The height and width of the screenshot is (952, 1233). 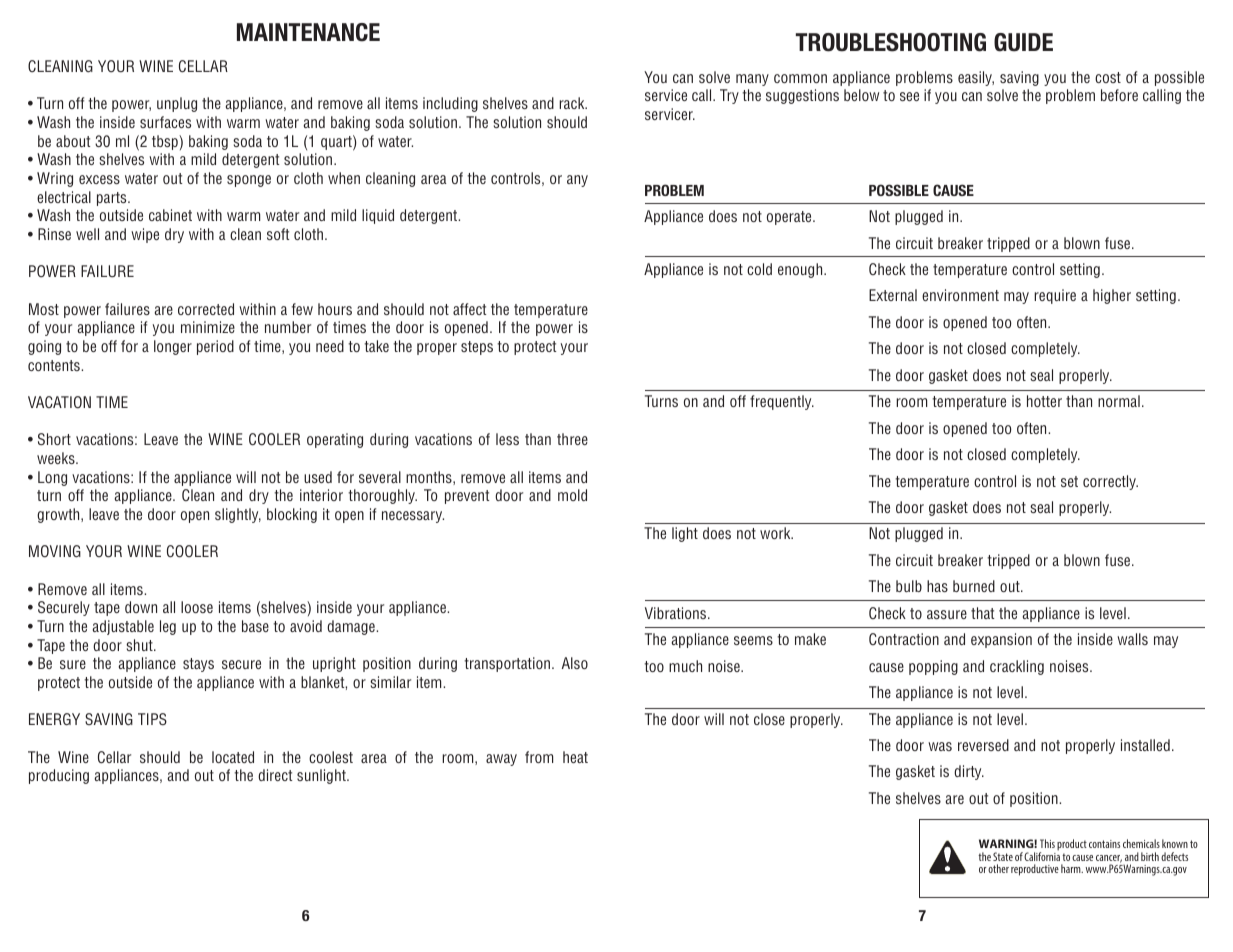 I want to click on loose, so click(x=197, y=607).
